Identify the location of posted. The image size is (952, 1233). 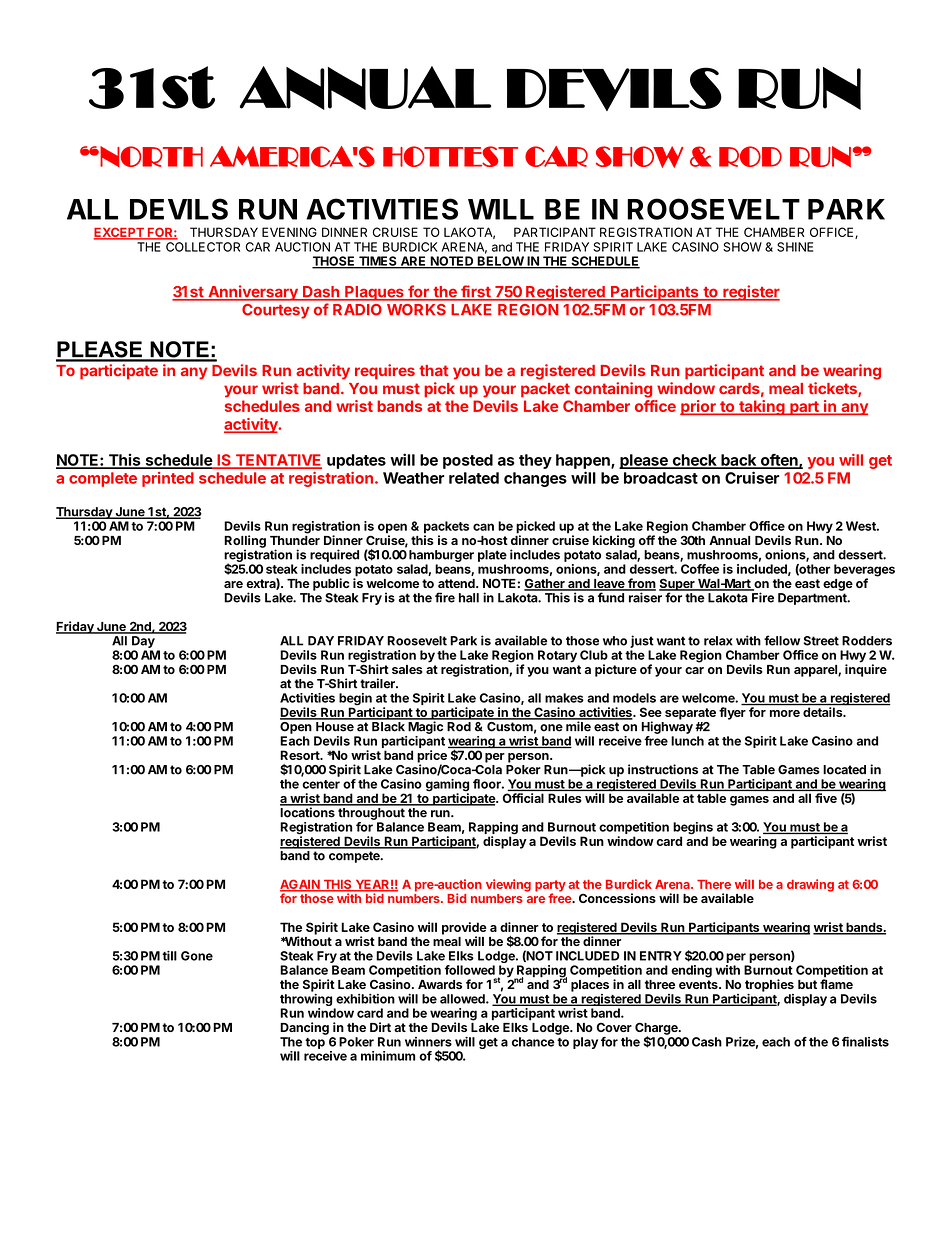
(468, 461).
